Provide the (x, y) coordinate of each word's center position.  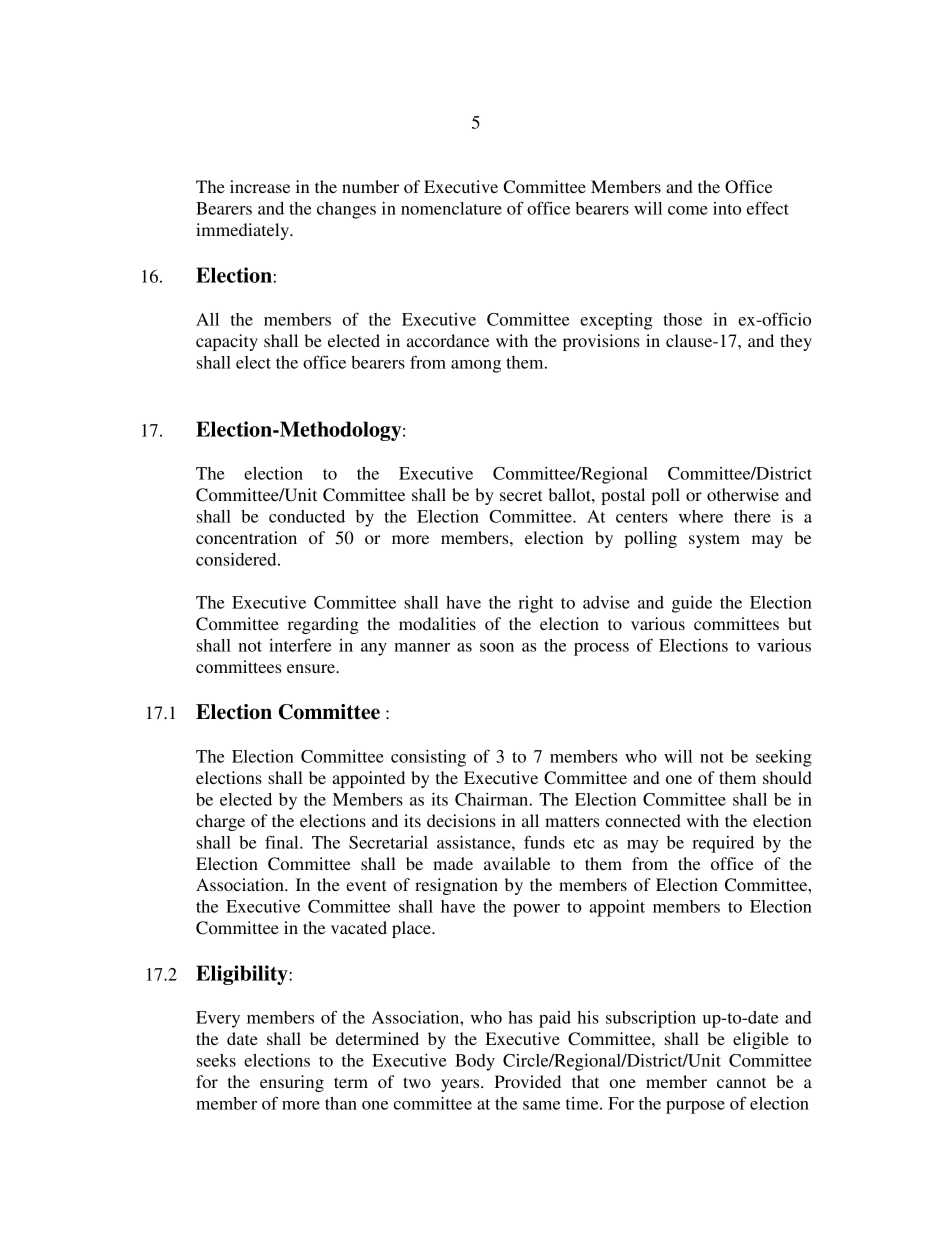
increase (260, 186)
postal (623, 496)
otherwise (743, 494)
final (283, 842)
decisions (461, 820)
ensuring (292, 1083)
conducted (307, 516)
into (727, 208)
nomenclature (451, 208)
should (787, 777)
